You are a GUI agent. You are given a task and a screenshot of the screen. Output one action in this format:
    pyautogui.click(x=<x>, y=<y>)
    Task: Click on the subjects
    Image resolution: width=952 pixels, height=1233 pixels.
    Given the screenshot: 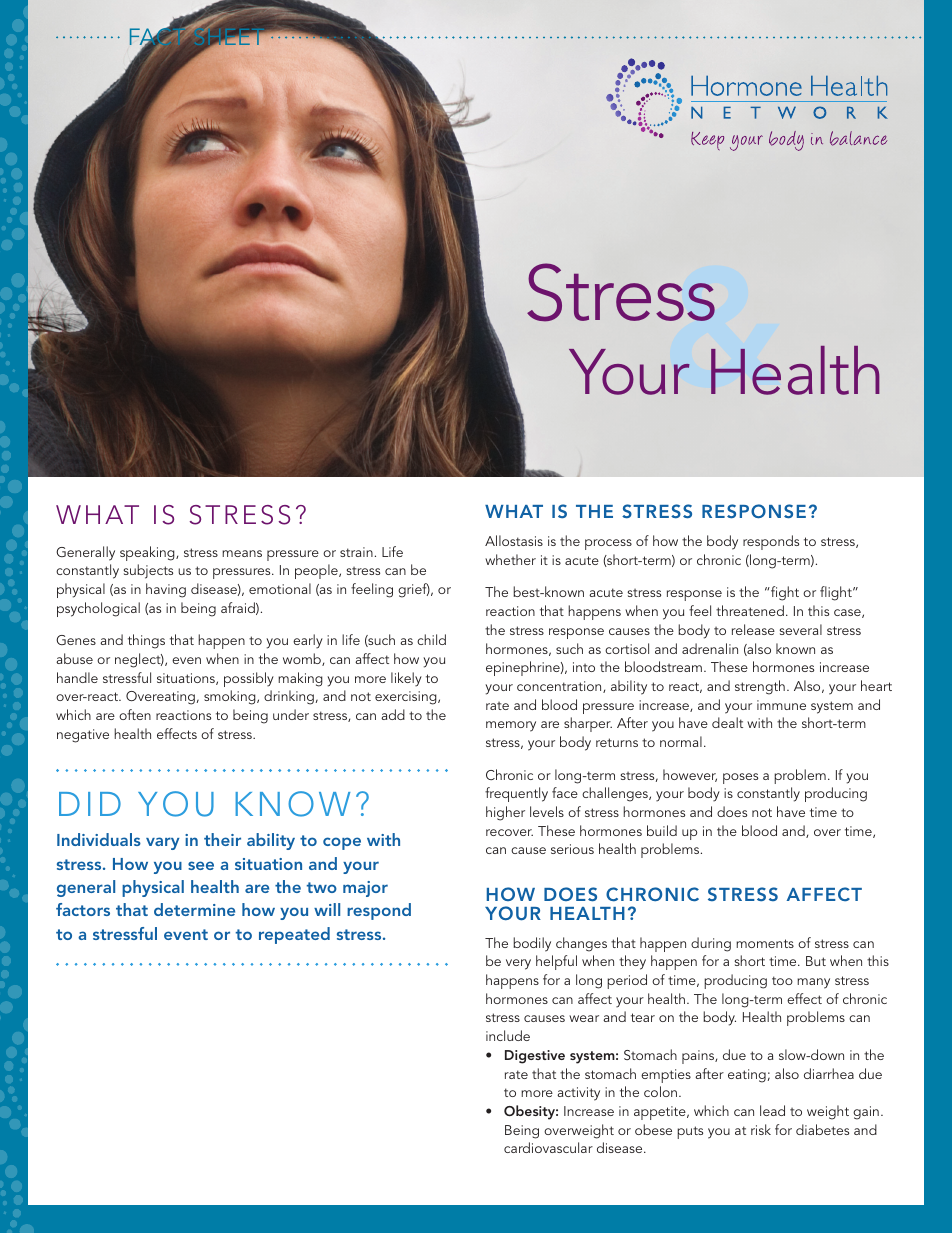 What is the action you would take?
    pyautogui.click(x=148, y=571)
